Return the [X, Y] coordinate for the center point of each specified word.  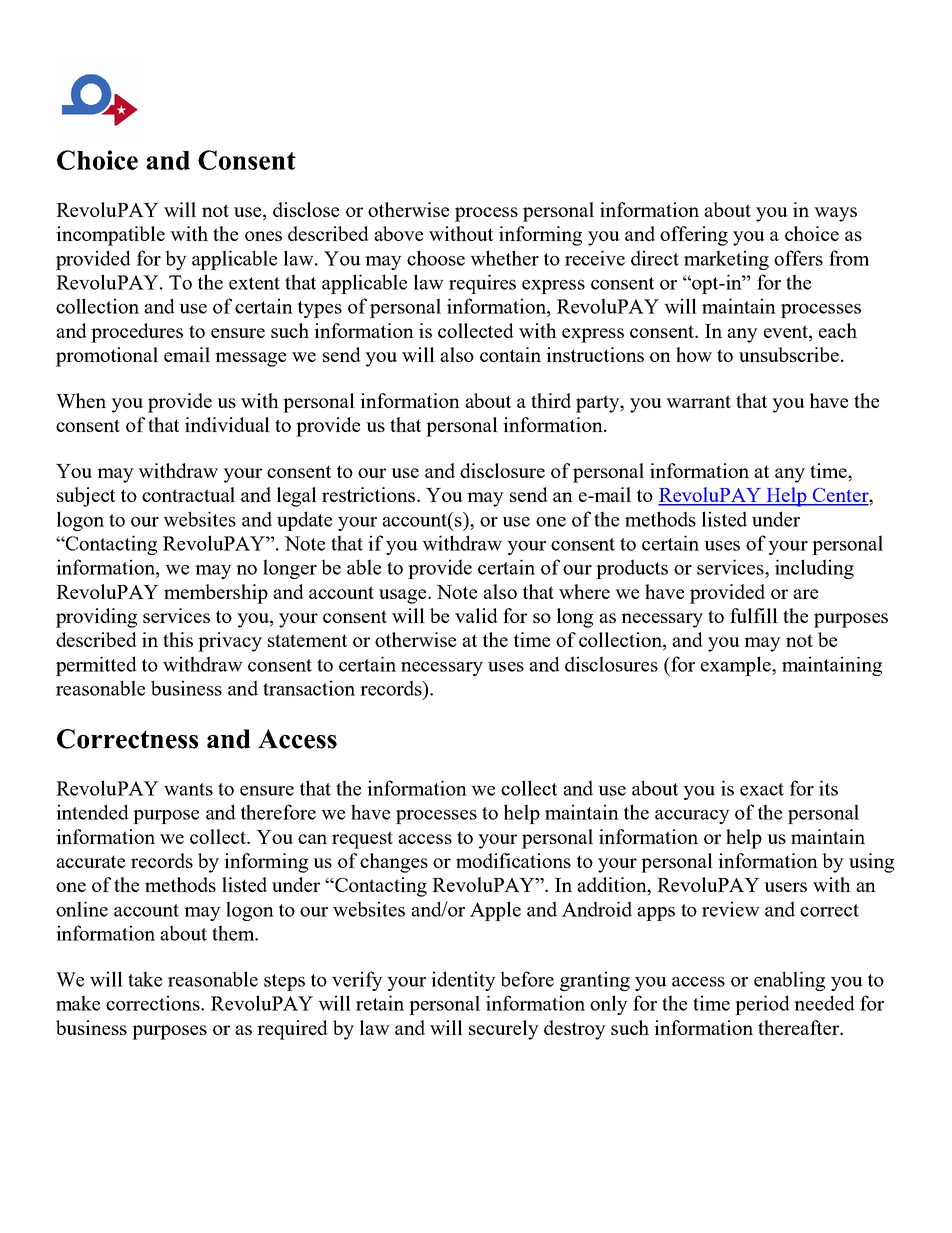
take [145, 979]
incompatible [110, 236]
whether [504, 258]
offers [798, 258]
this [178, 639]
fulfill [754, 615]
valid [476, 615]
